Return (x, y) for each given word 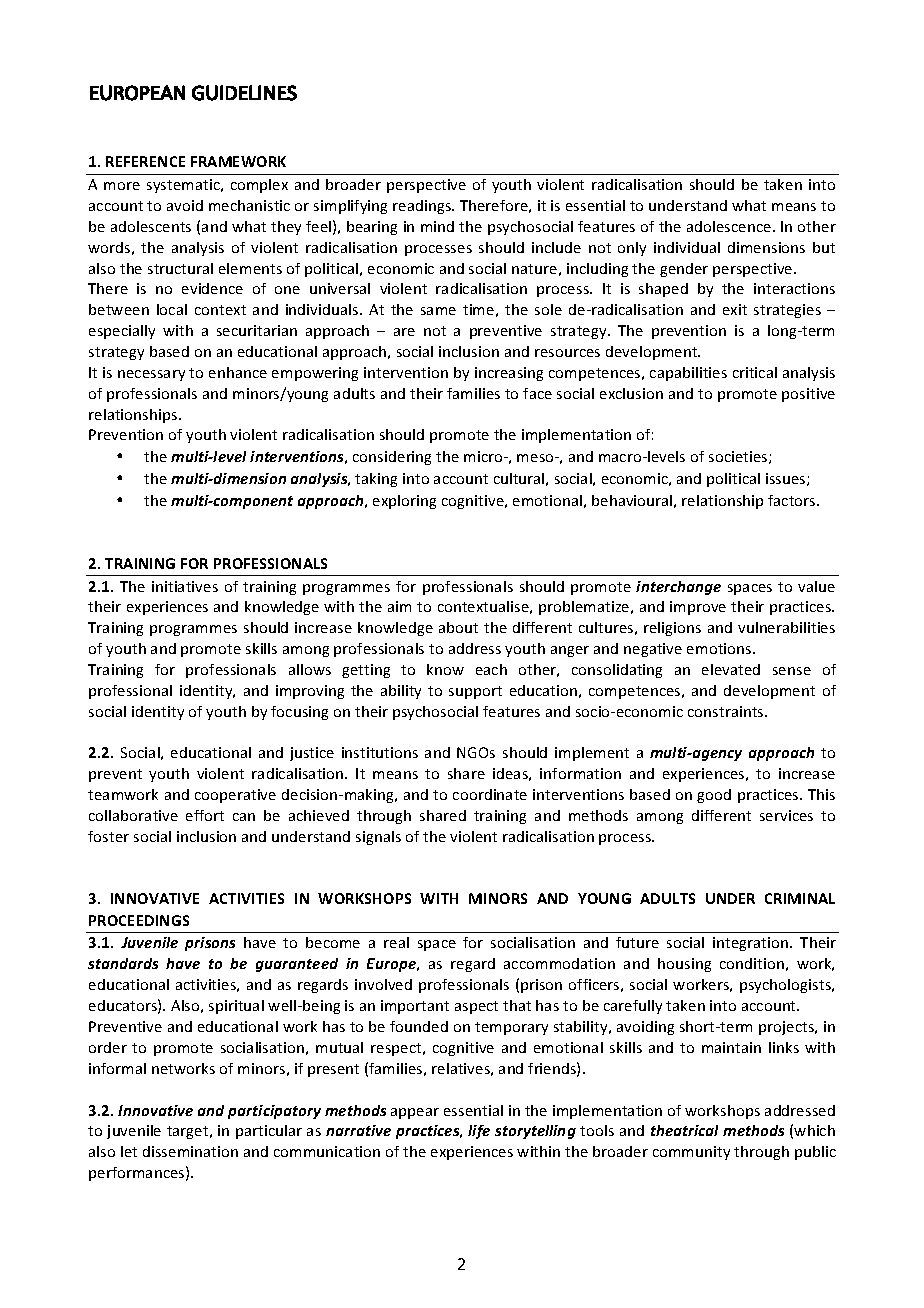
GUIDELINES (244, 93)
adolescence (730, 226)
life (479, 1132)
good (714, 796)
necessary (151, 375)
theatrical (684, 1130)
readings (423, 207)
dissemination (190, 1151)
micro (484, 456)
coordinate (490, 794)
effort (205, 815)
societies (739, 457)
